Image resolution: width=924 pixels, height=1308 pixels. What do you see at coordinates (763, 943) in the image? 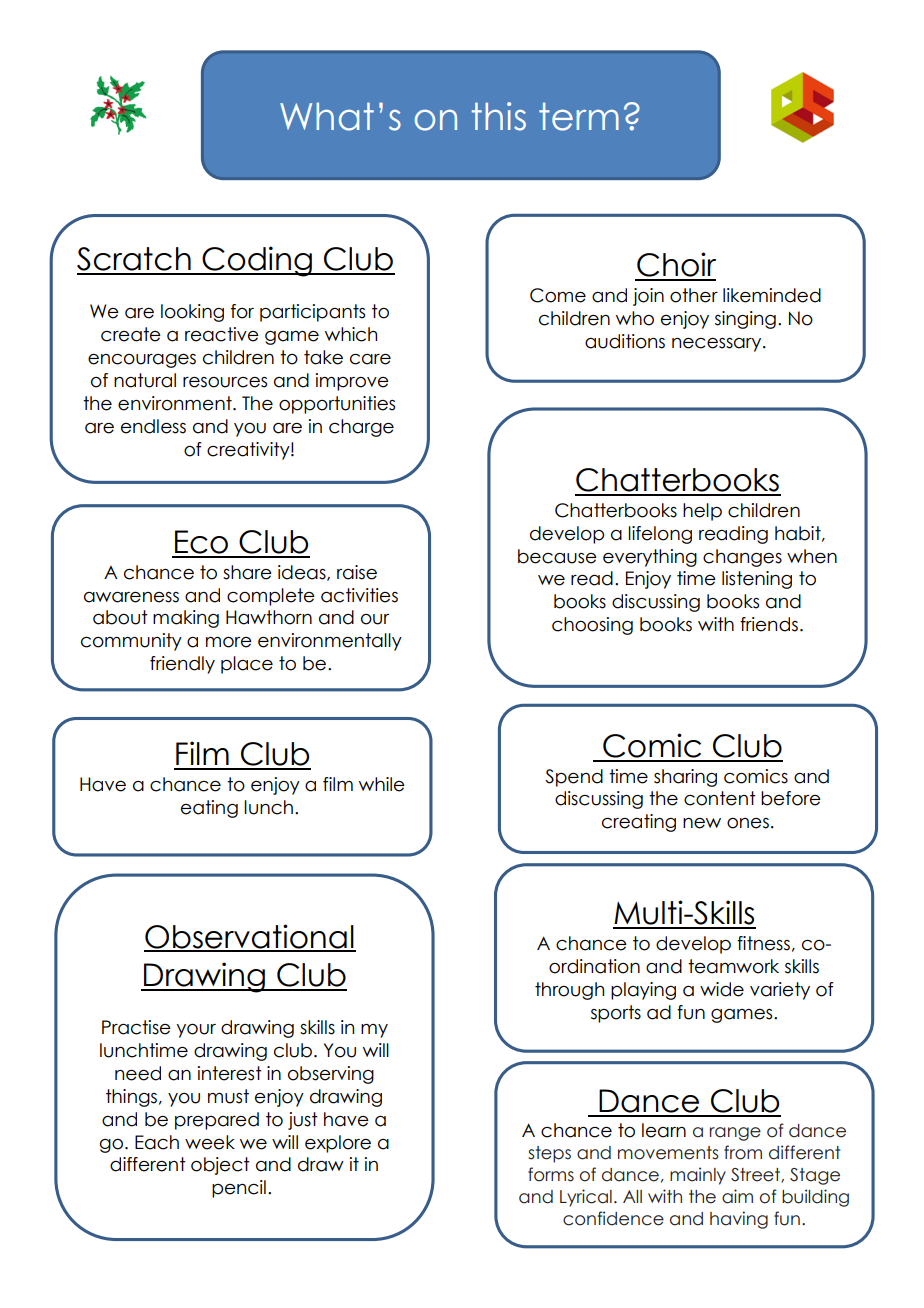
I see `fitness` at bounding box center [763, 943].
